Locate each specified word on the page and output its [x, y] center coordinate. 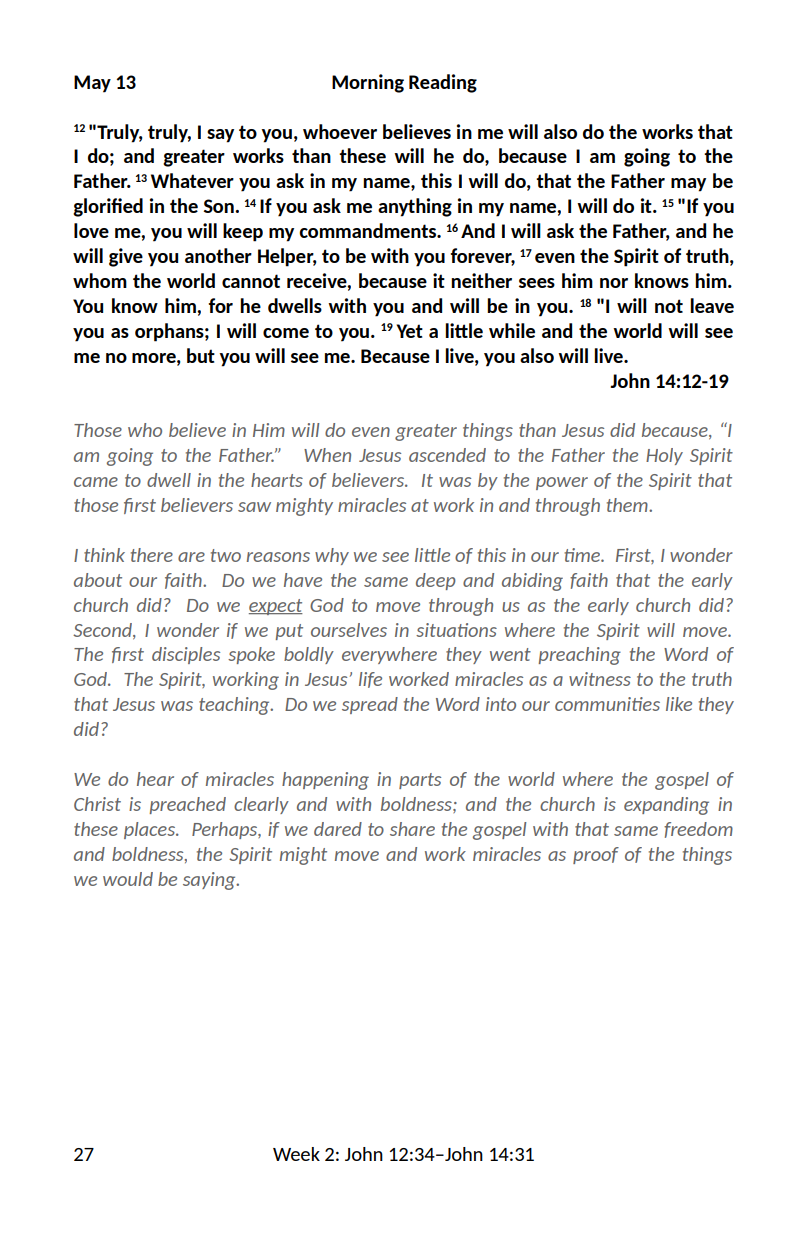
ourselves [349, 630]
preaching [579, 656]
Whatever [192, 180]
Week [296, 1154]
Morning [368, 83]
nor [614, 283]
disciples [186, 655]
